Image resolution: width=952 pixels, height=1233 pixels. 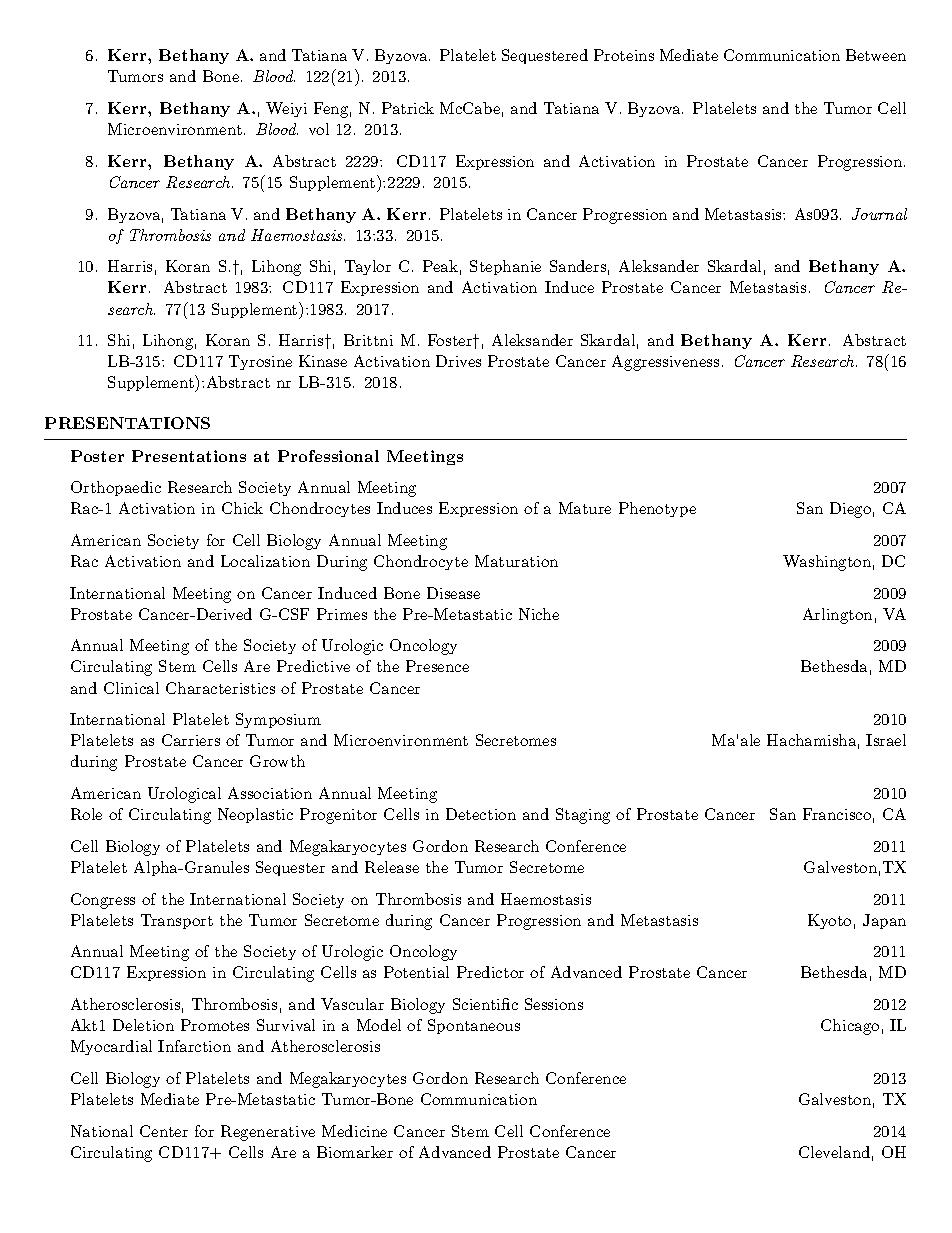 I want to click on Carriers, so click(x=191, y=740).
